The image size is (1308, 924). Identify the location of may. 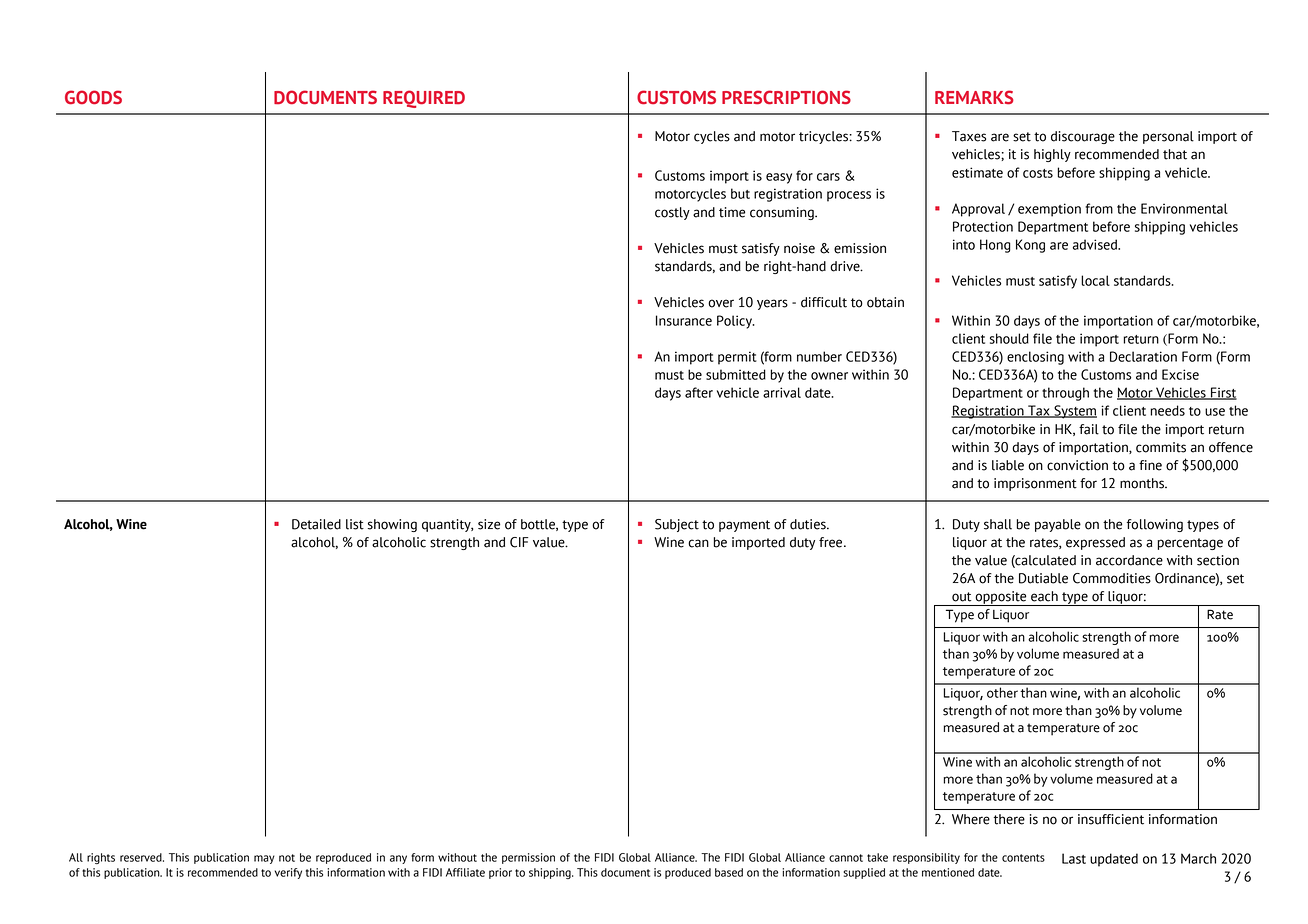
(264, 859).
